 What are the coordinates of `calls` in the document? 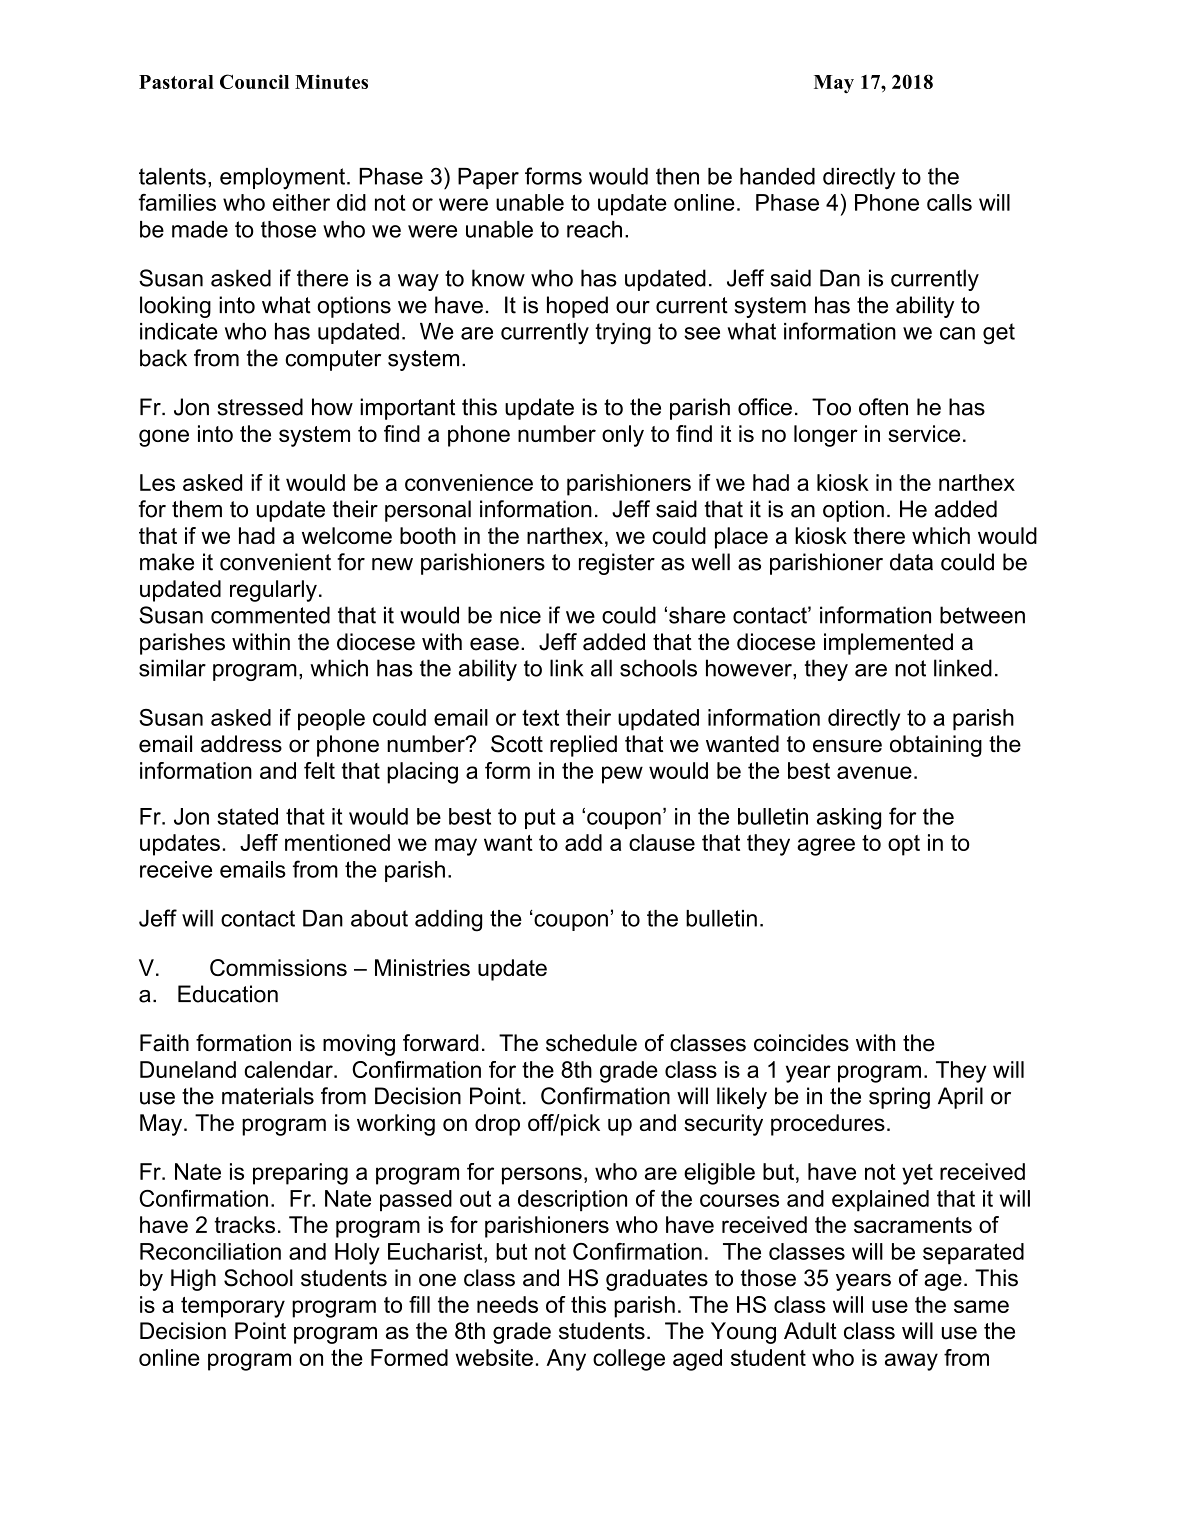 It's located at (949, 202).
